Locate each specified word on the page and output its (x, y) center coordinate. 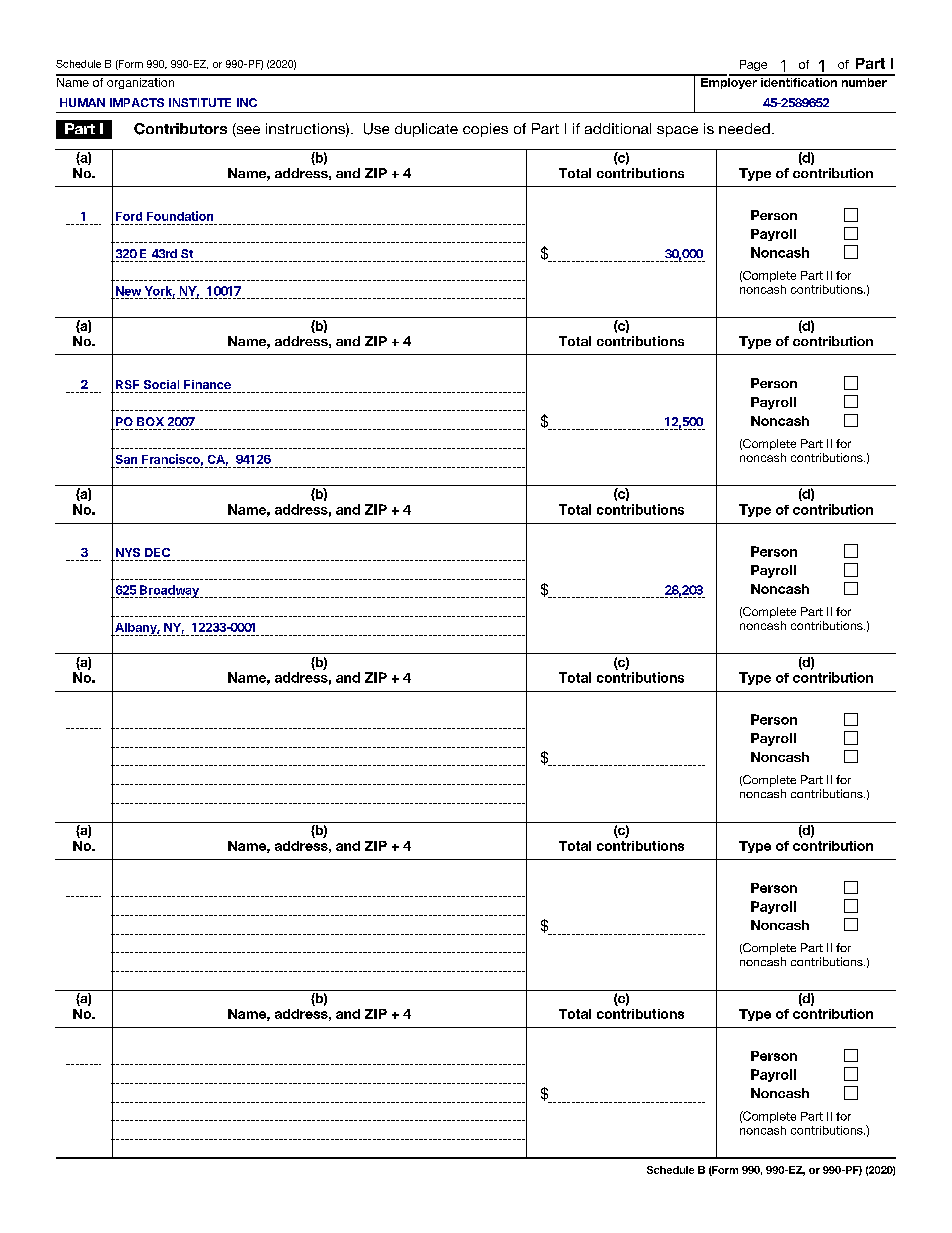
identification (799, 81)
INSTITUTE (200, 102)
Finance (207, 384)
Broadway (169, 591)
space (677, 131)
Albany (135, 629)
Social (161, 384)
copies (485, 130)
